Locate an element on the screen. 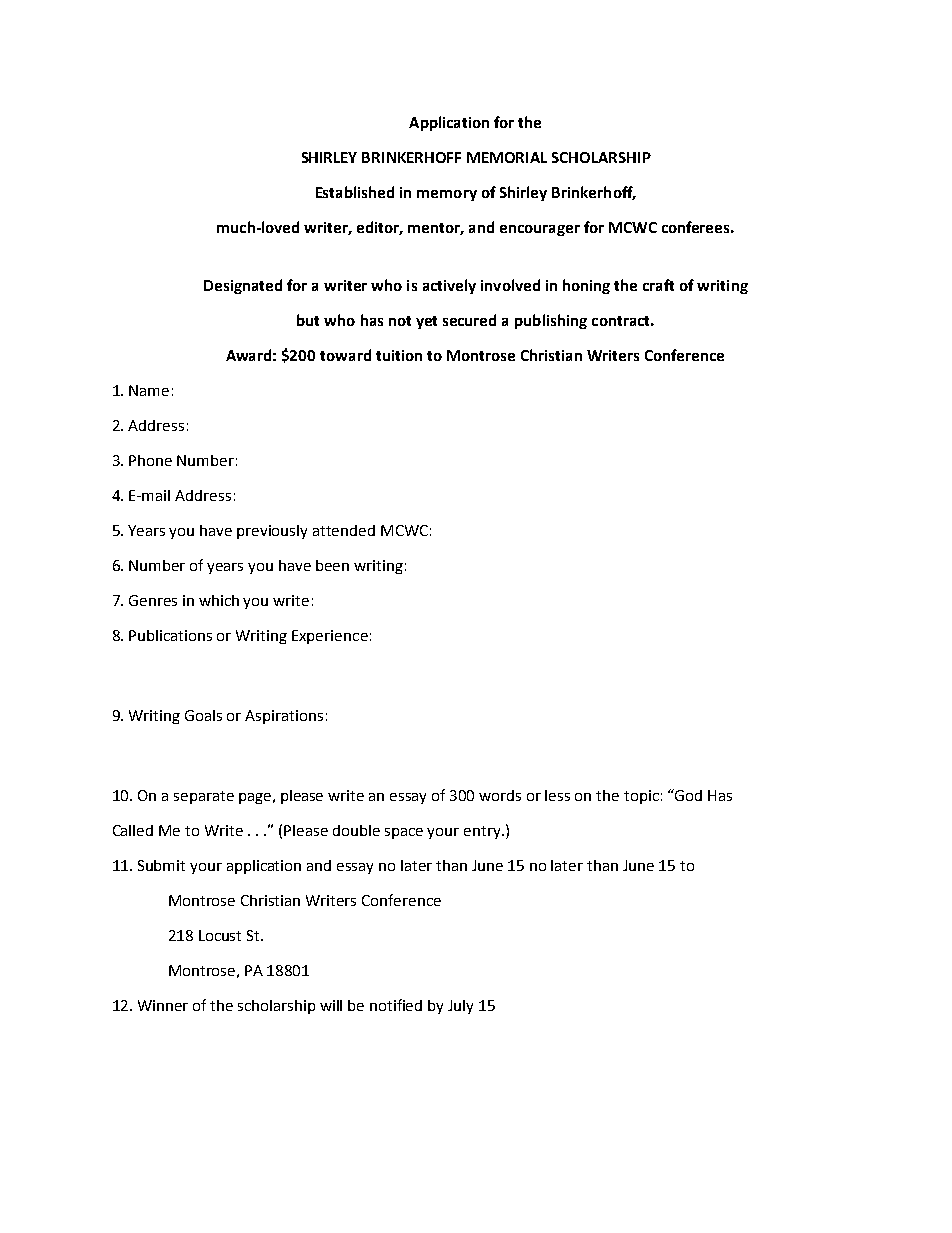 The height and width of the screenshot is (1233, 952). encourager is located at coordinates (540, 230).
